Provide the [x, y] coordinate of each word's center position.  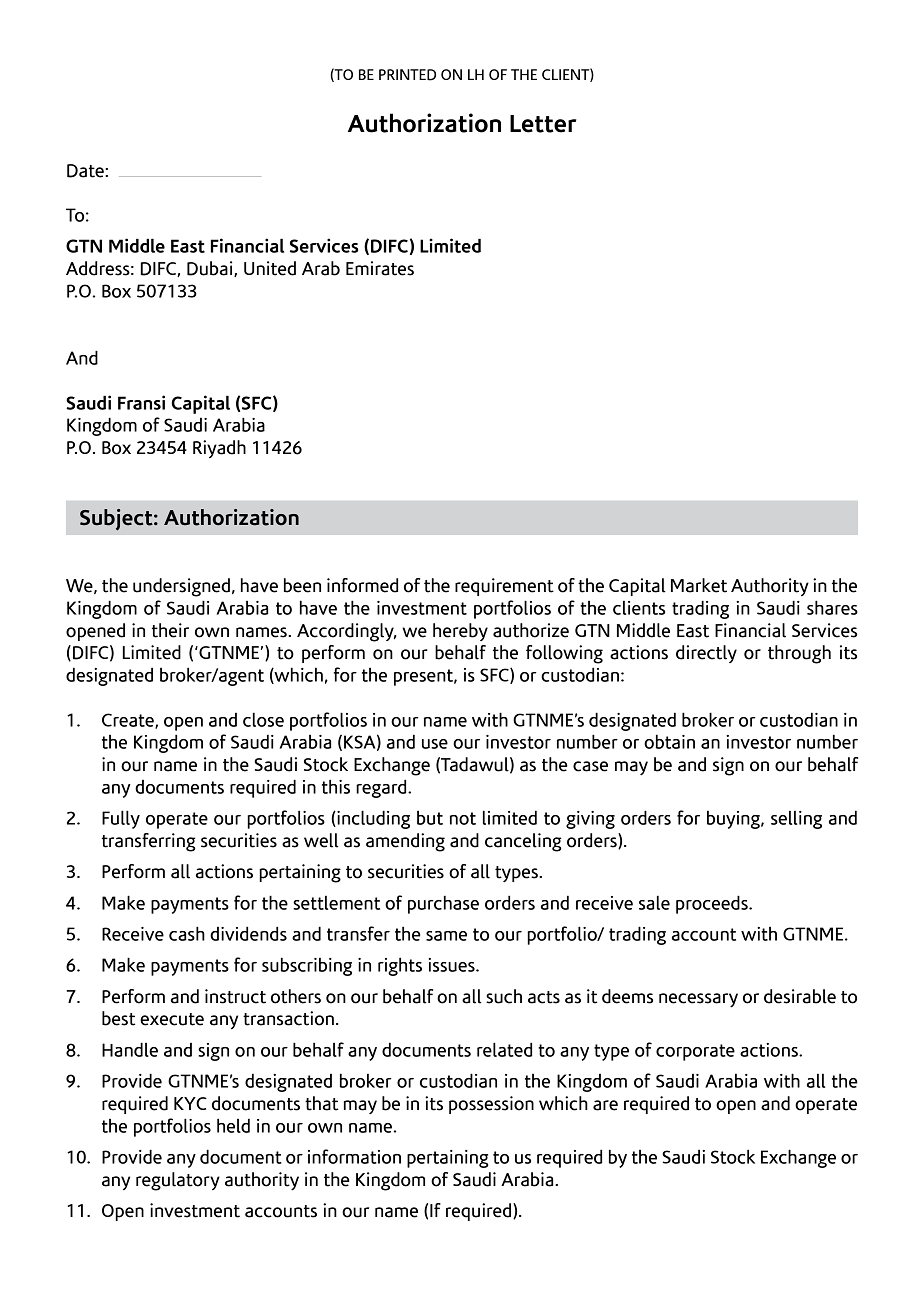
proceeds [713, 904]
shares [832, 607]
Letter [543, 124]
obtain [669, 741]
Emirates [380, 268]
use [435, 744]
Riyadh [219, 449]
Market [699, 585]
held [233, 1125]
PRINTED [407, 75]
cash [187, 933]
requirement [504, 587]
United [270, 268]
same [446, 936]
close [263, 719]
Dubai [211, 269]
